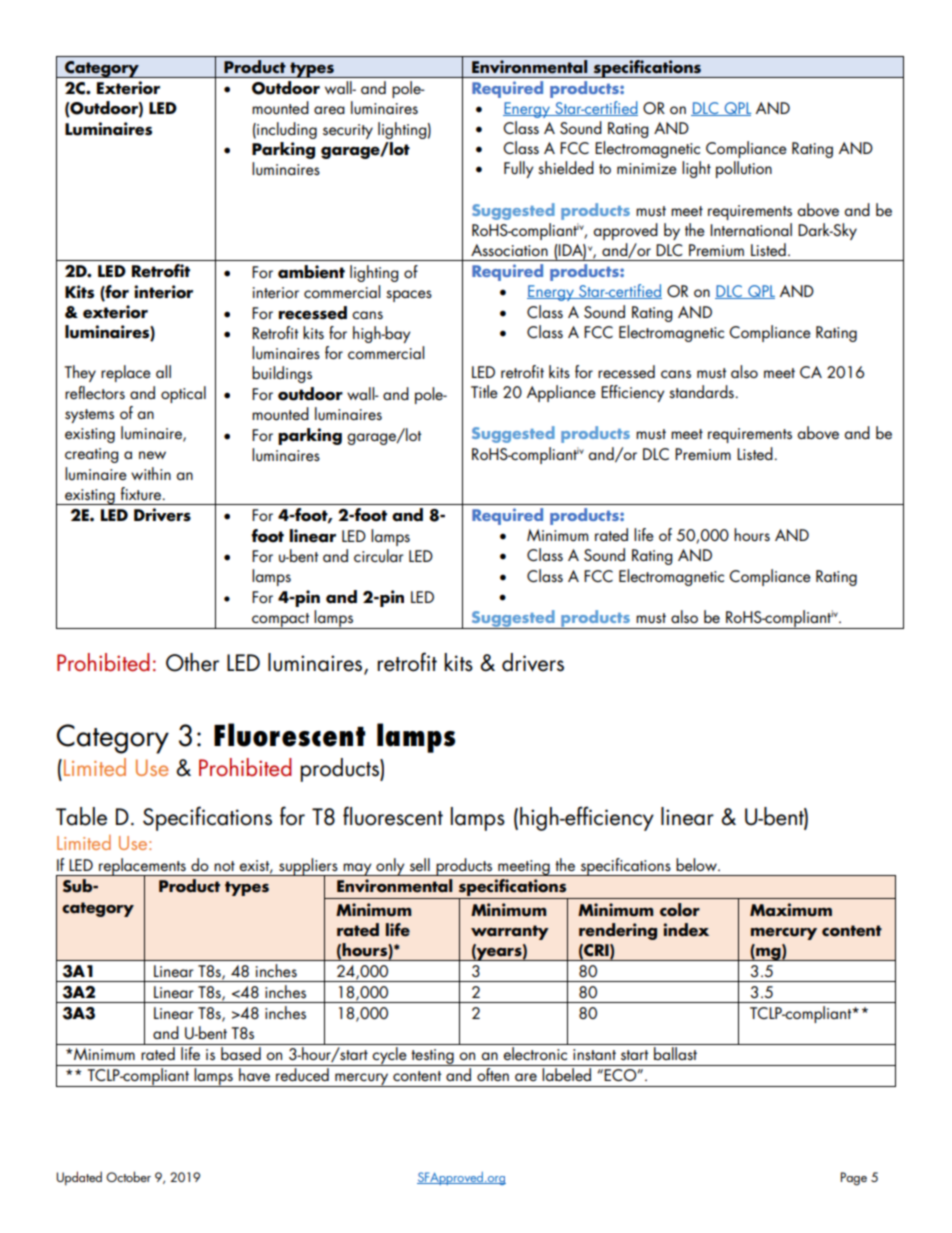  I want to click on not, so click(224, 866).
